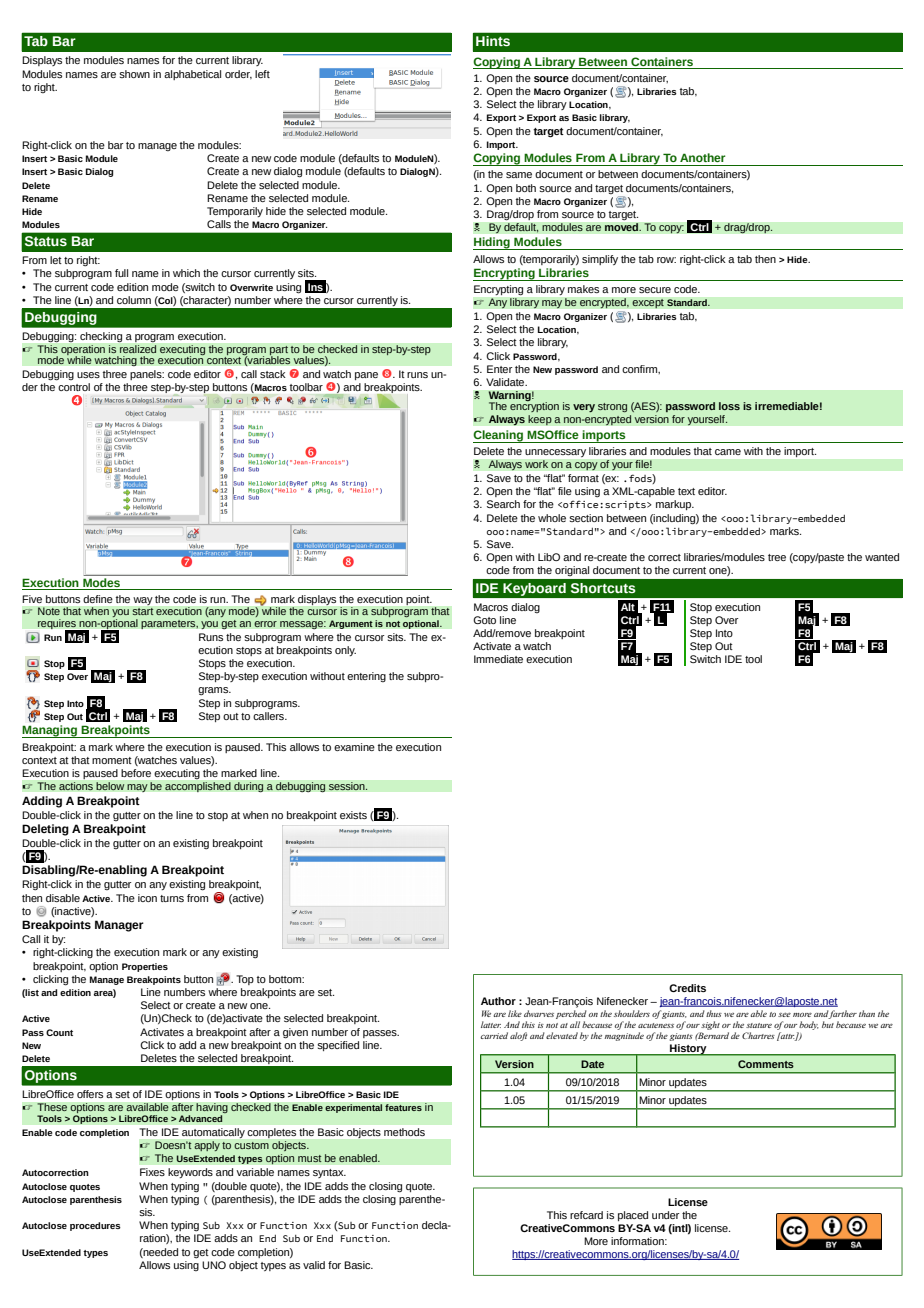  I want to click on exists, so click(353, 815).
